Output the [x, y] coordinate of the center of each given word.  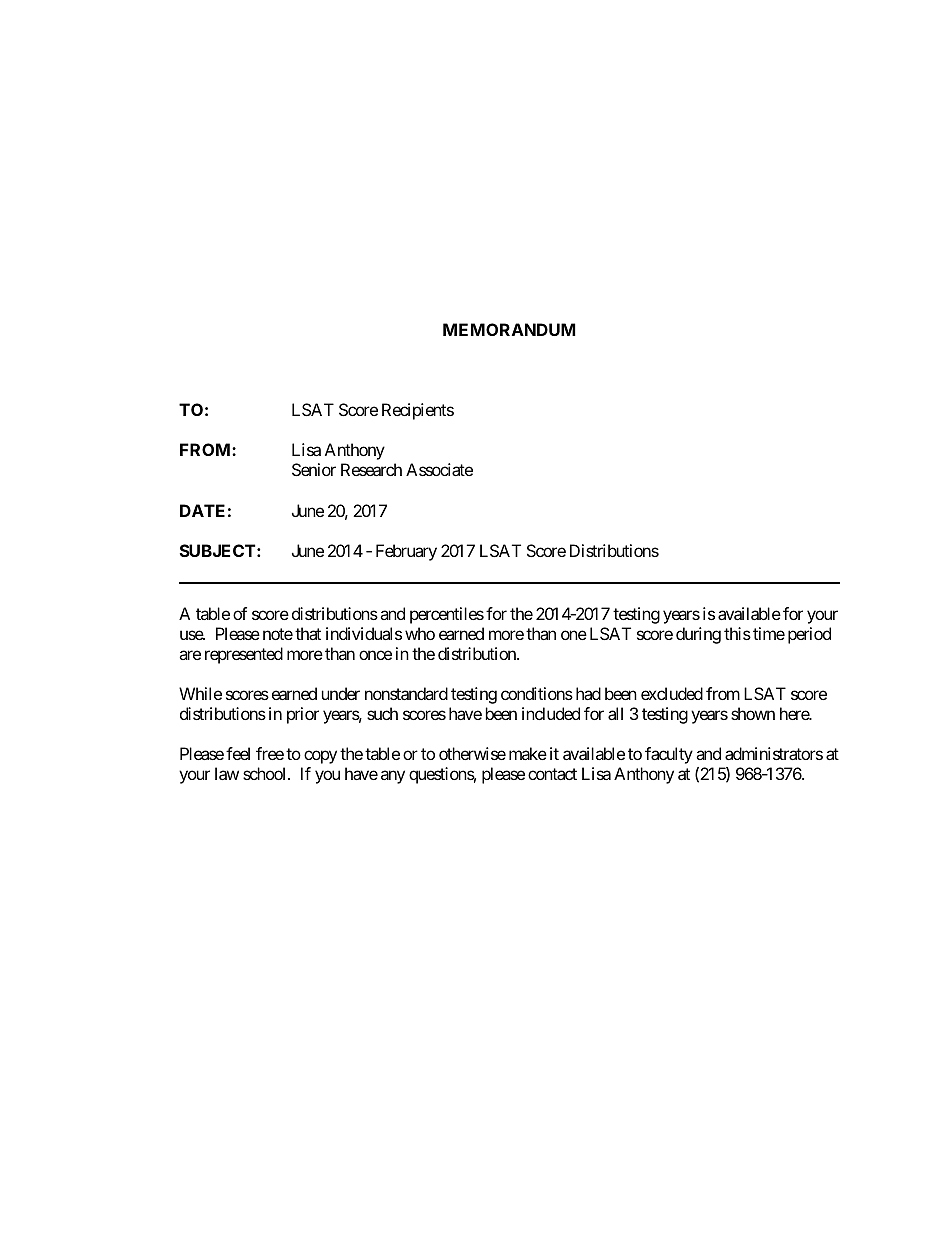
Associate [439, 469]
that [308, 633]
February [406, 552]
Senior [314, 469]
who [420, 633]
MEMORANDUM [509, 329]
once [375, 655]
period [809, 635]
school [266, 773]
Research [371, 469]
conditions [537, 693]
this [737, 633]
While [200, 693]
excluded [672, 693]
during [698, 635]
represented [244, 655]
